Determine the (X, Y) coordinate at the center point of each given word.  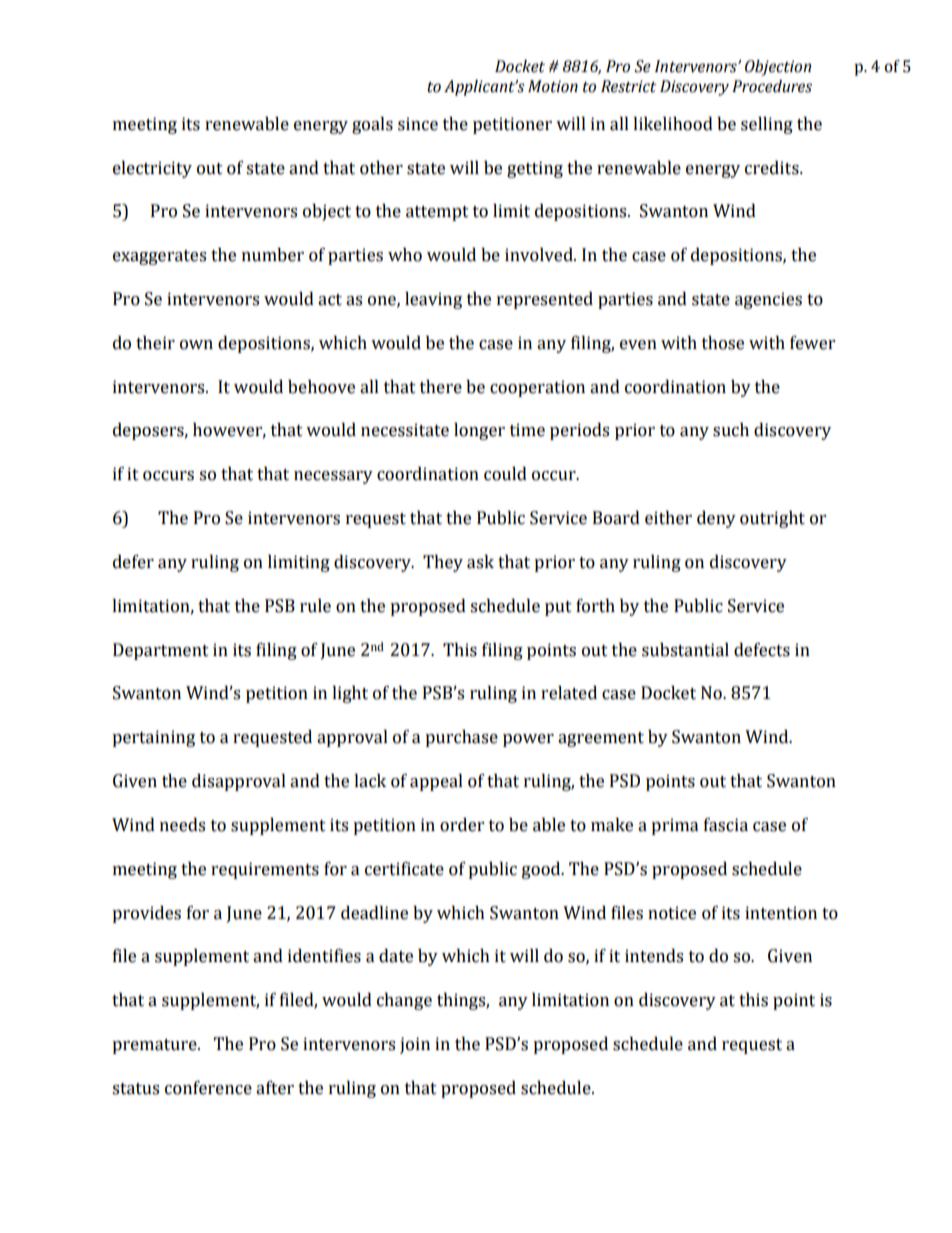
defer (133, 562)
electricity (152, 169)
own (196, 345)
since (418, 124)
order (462, 825)
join (415, 1045)
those (723, 343)
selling (767, 125)
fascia (726, 825)
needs (182, 825)
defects (762, 650)
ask (480, 562)
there (441, 387)
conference (208, 1088)
